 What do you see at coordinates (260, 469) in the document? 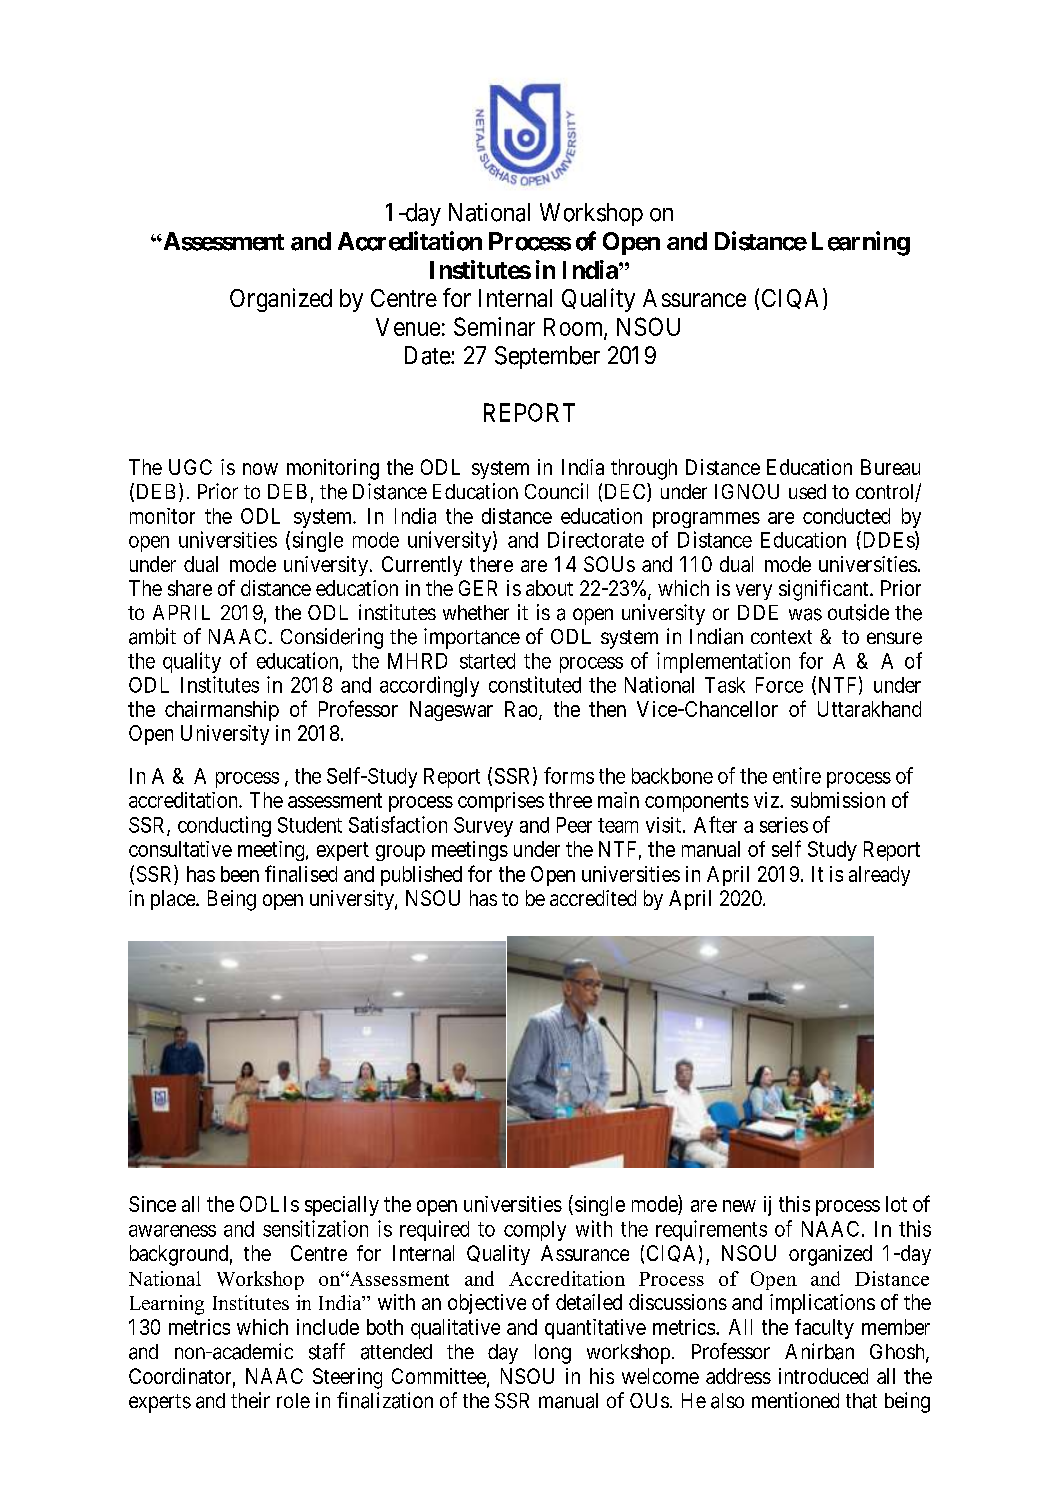
I see `now` at bounding box center [260, 469].
